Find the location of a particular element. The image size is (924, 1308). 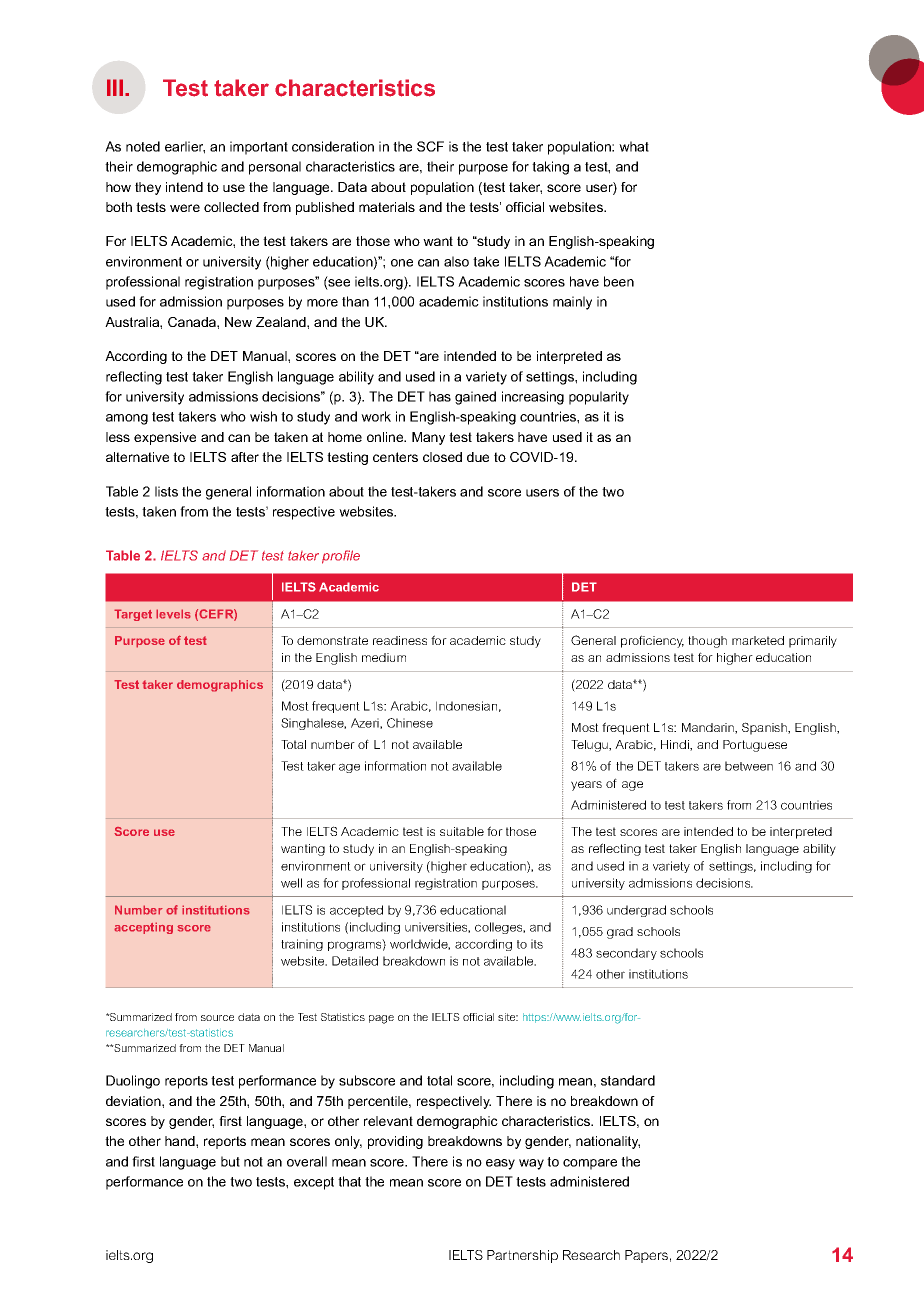

expensive is located at coordinates (165, 438).
